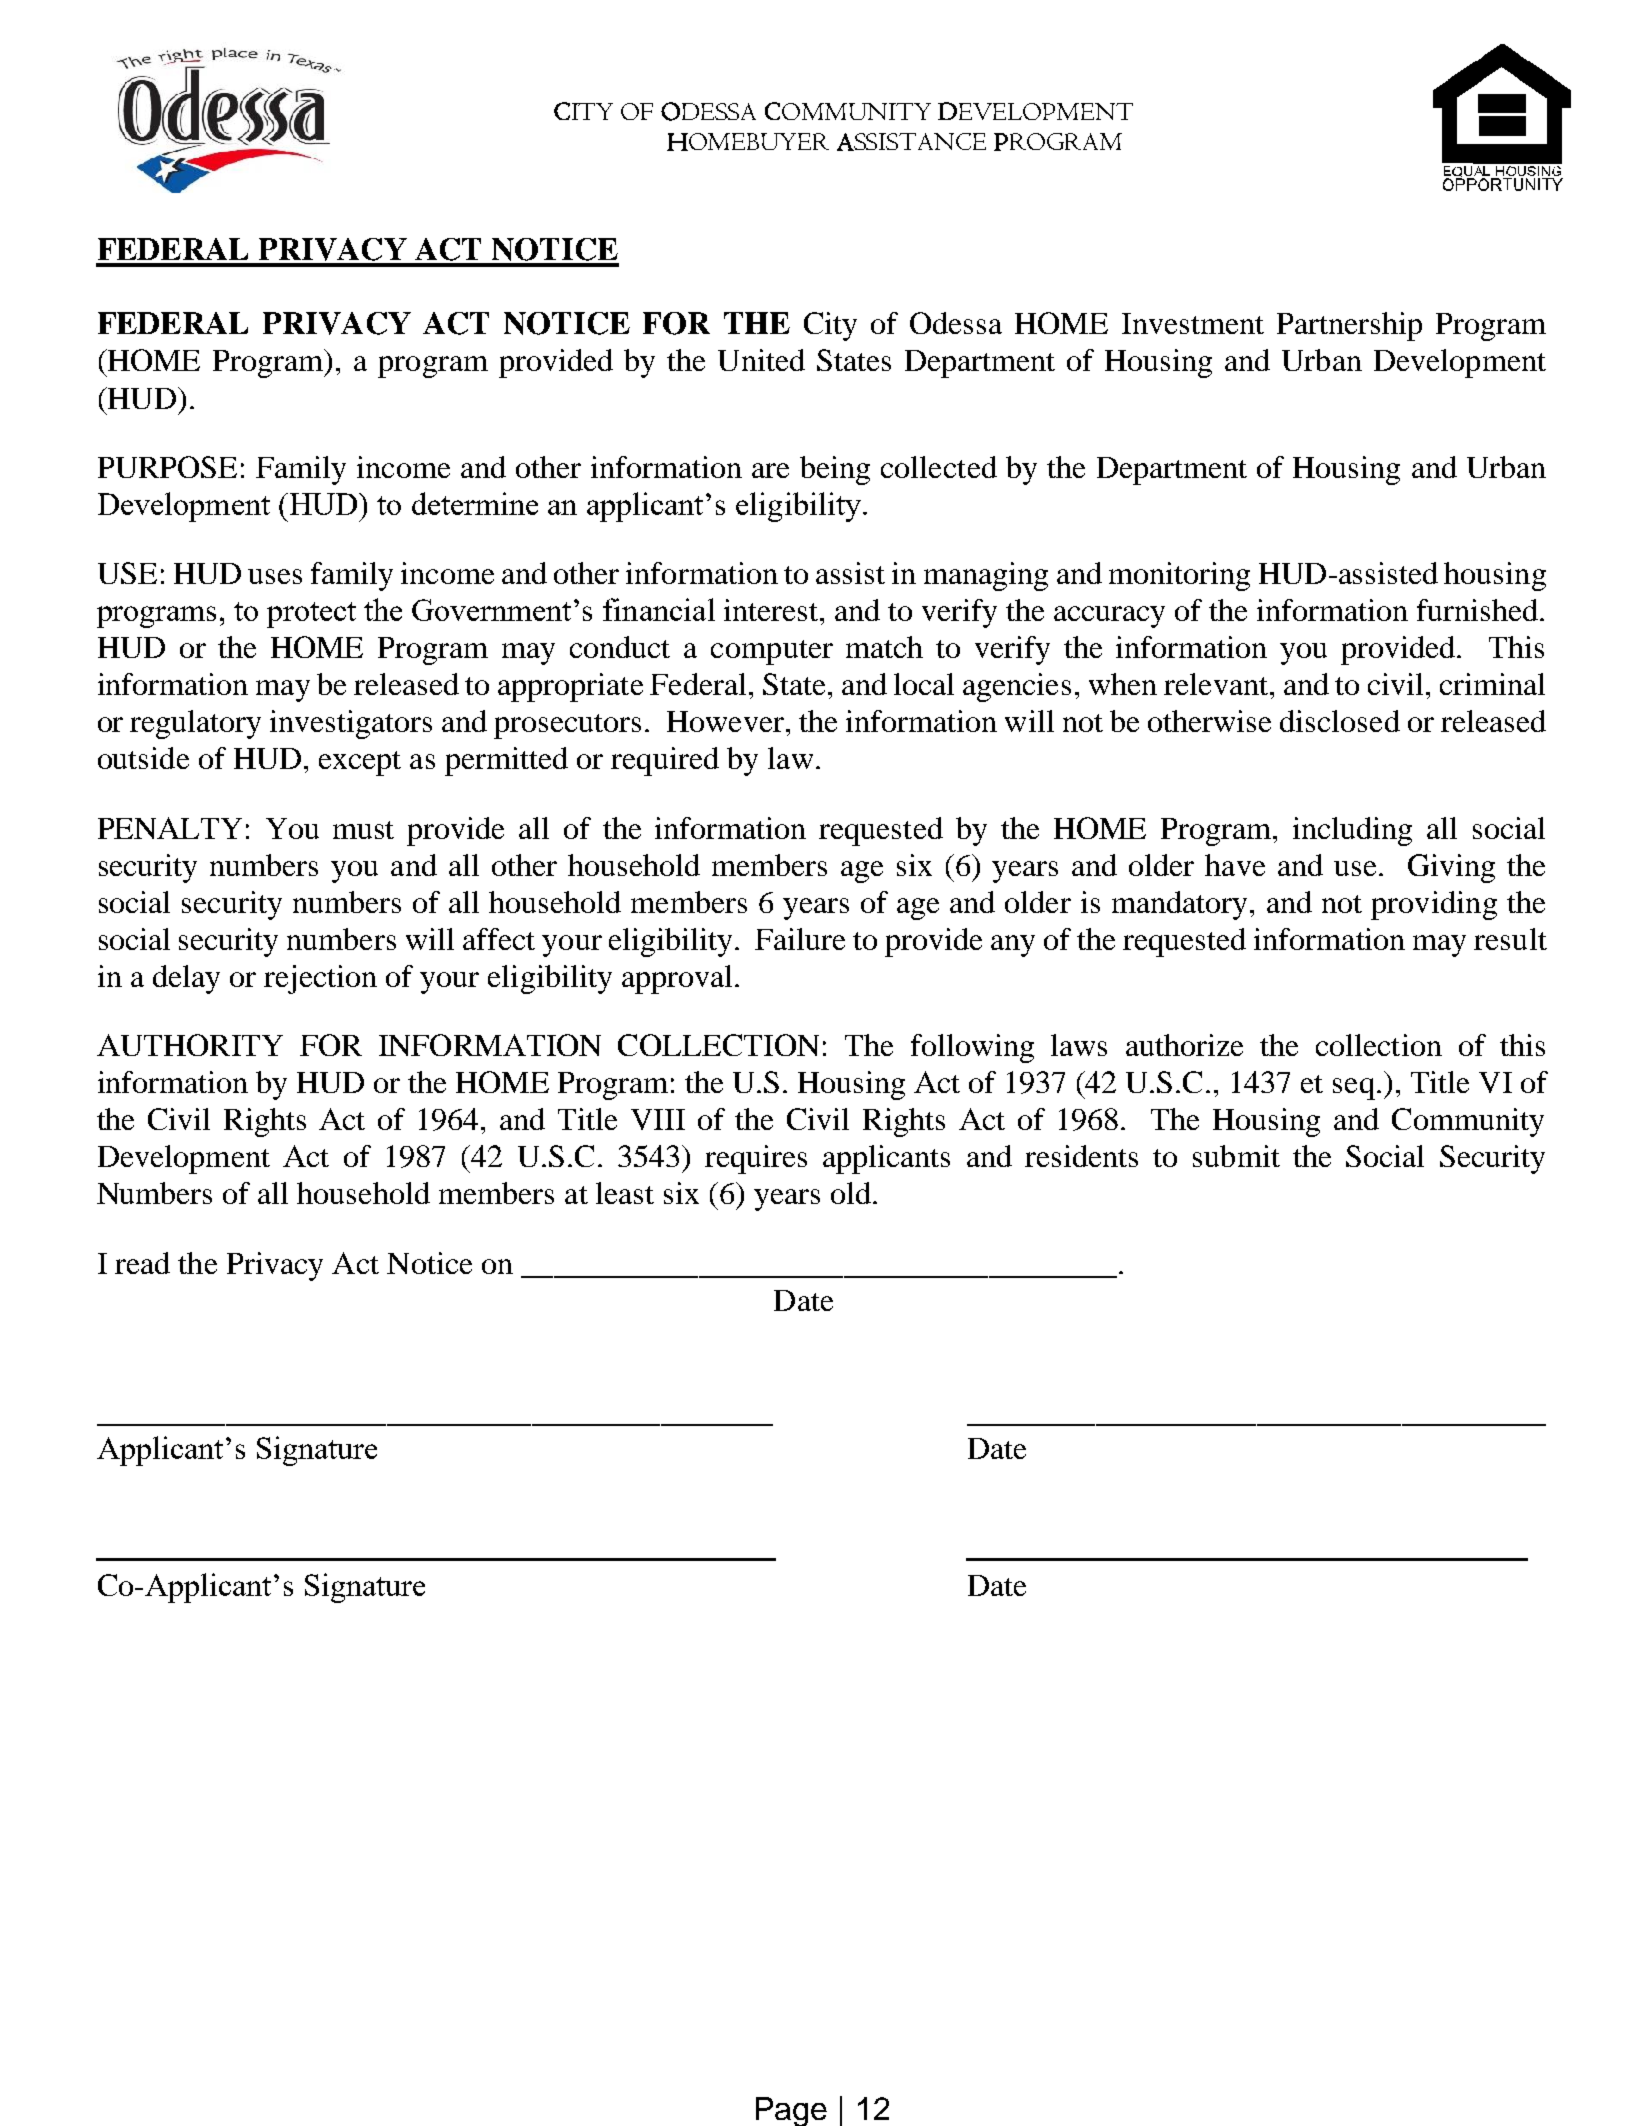  I want to click on Partnership, so click(1349, 326).
